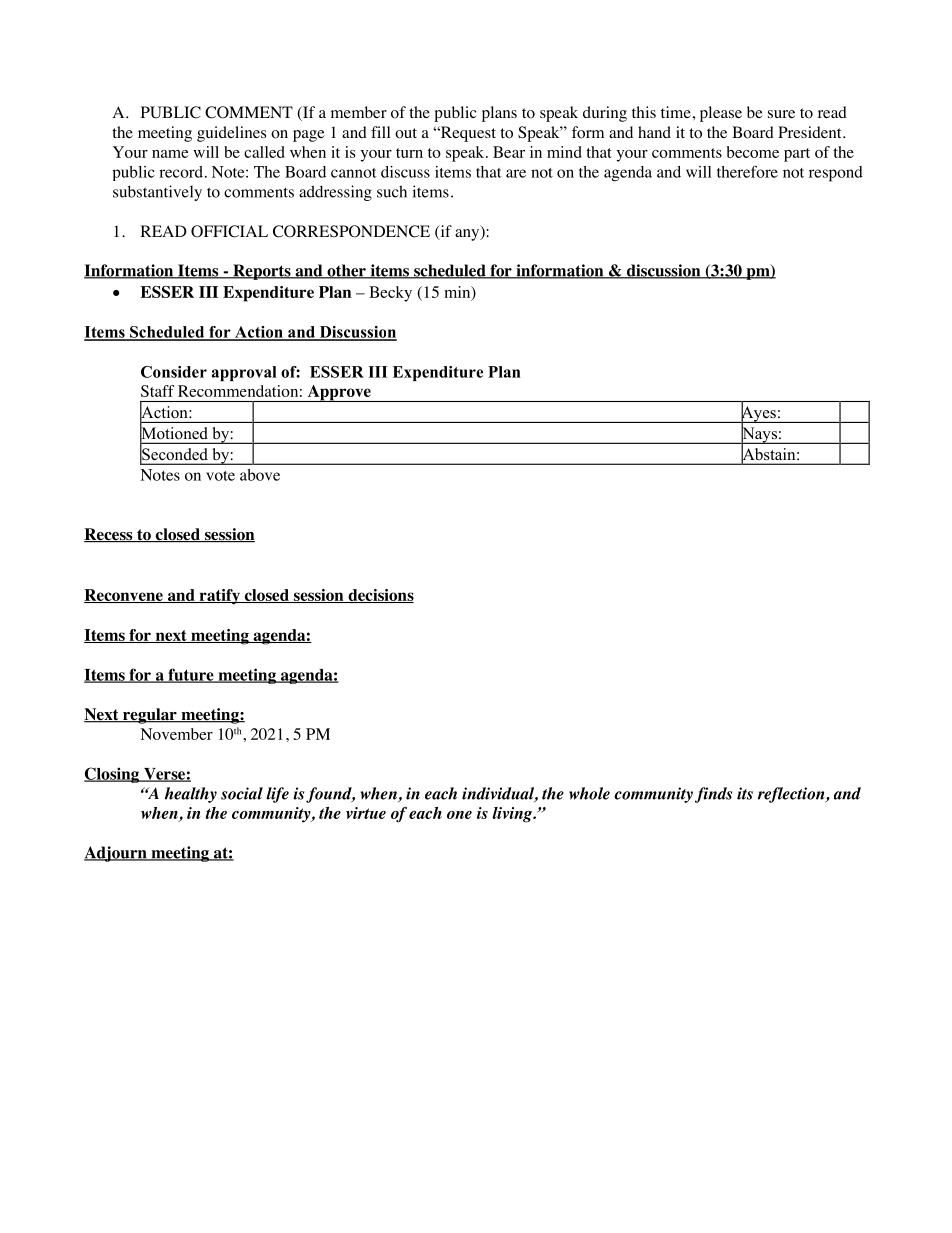  What do you see at coordinates (467, 134) in the document?
I see `Request` at bounding box center [467, 134].
